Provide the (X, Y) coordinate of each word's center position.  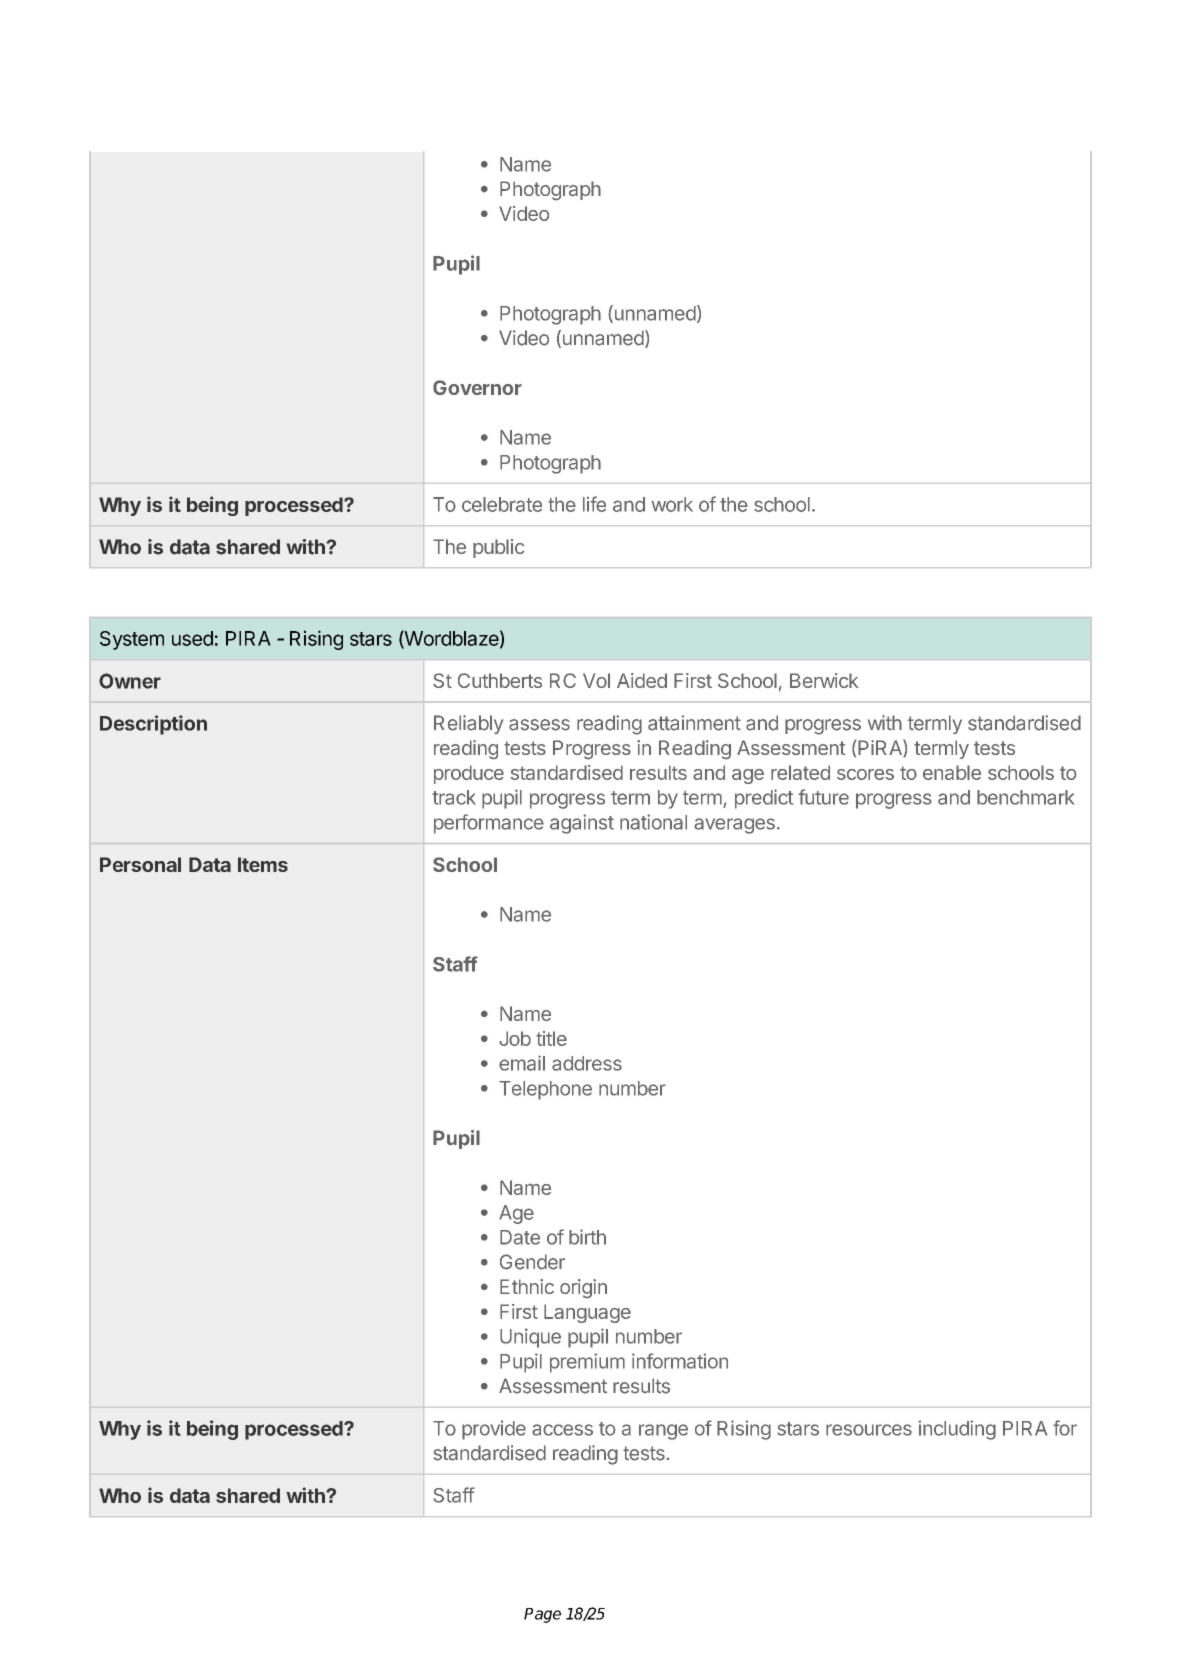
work (672, 504)
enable (952, 772)
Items (263, 864)
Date (520, 1237)
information (680, 1361)
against (582, 824)
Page (542, 1615)
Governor (477, 387)
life (594, 504)
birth (587, 1237)
